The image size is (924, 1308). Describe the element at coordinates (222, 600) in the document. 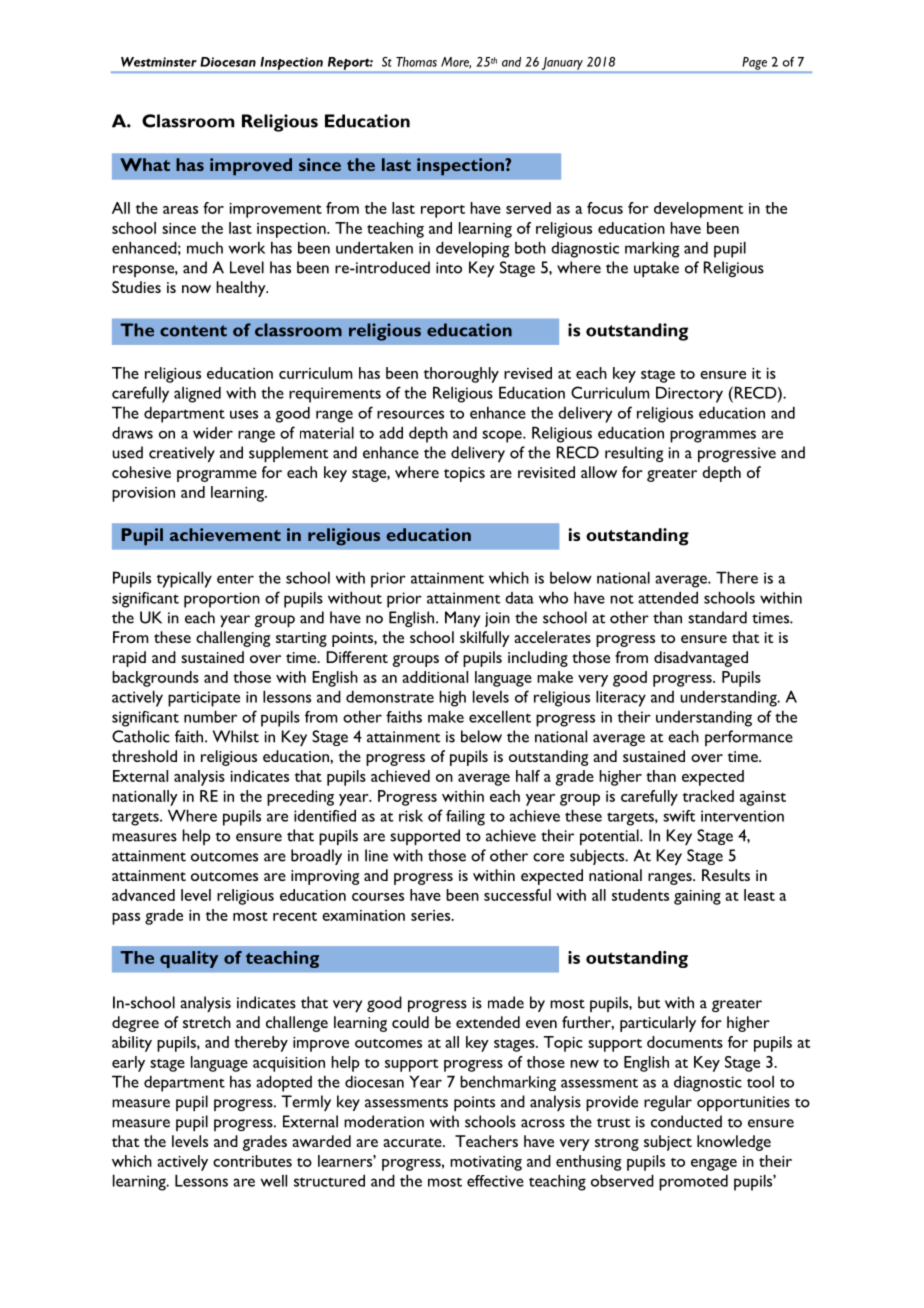

I see `proportion` at that location.
